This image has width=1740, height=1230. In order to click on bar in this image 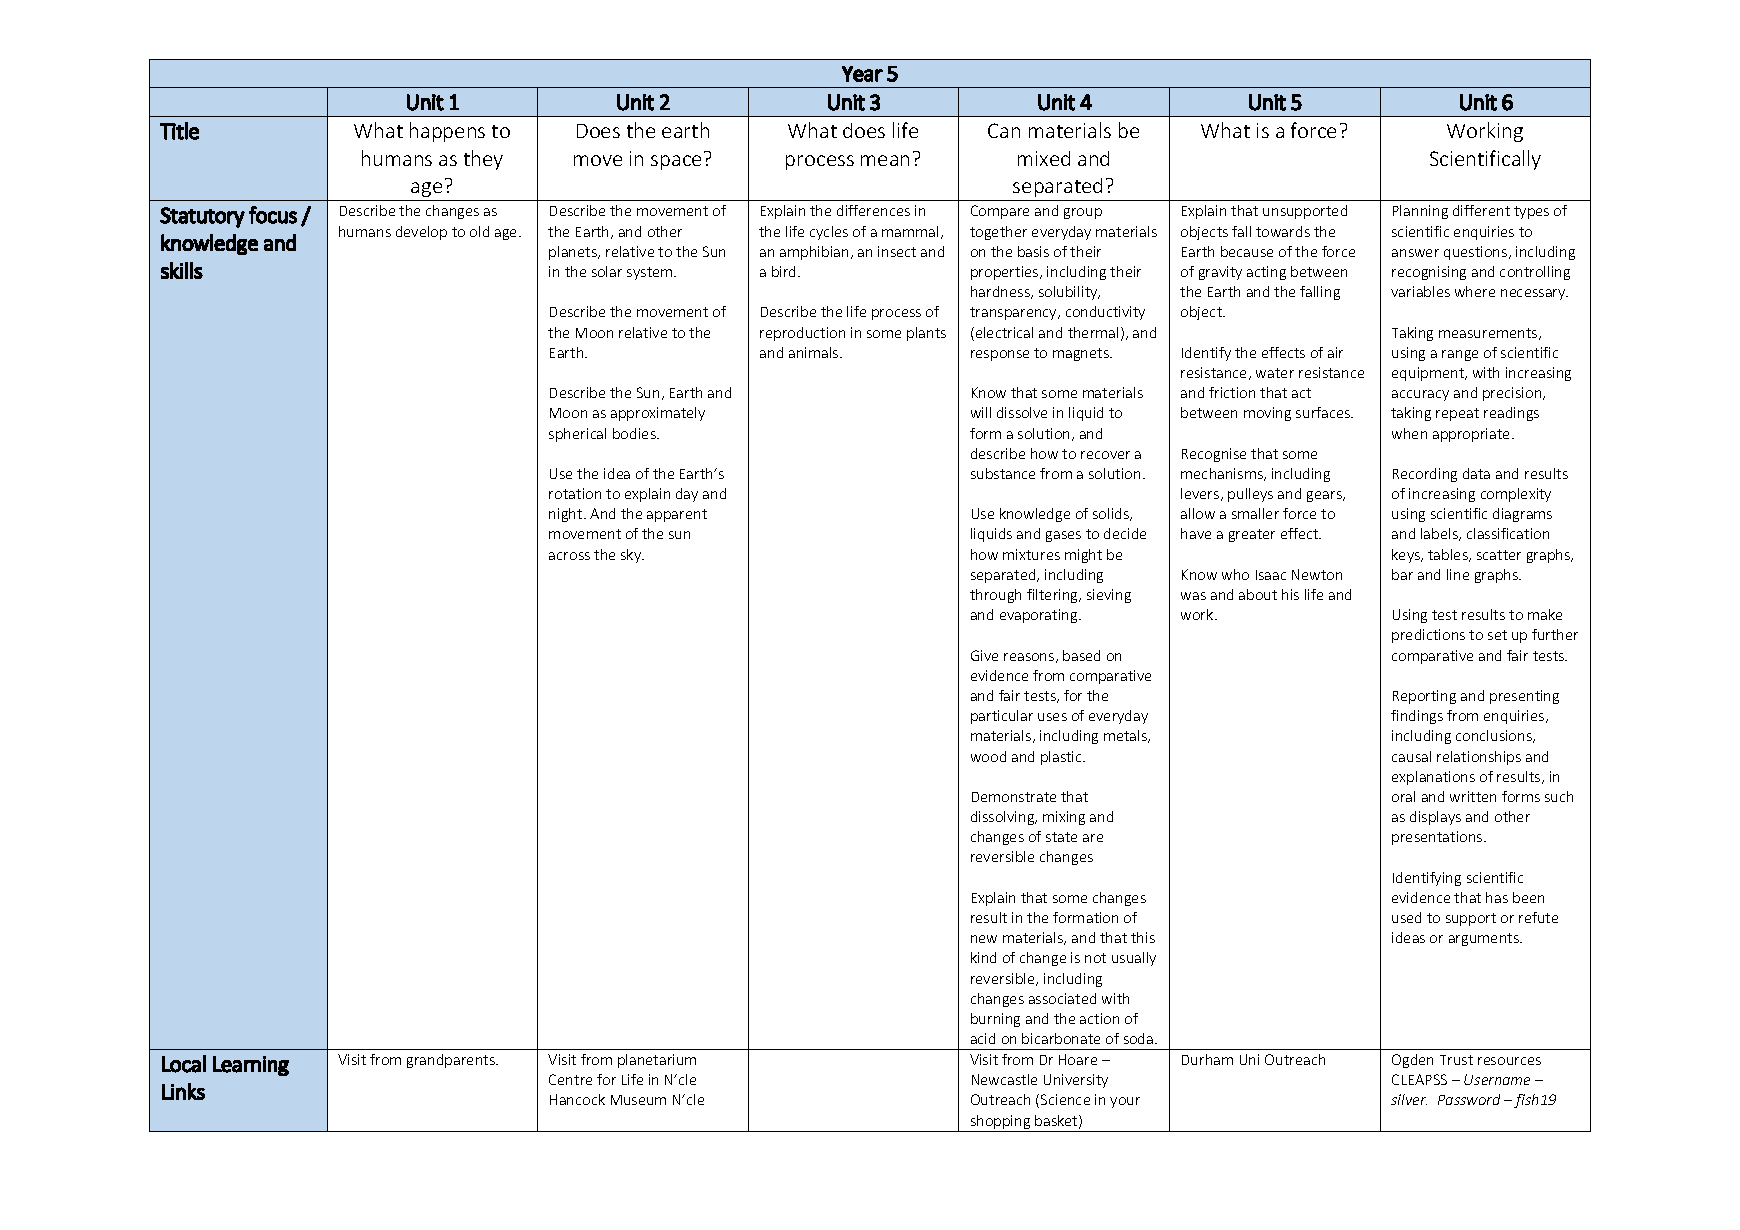, I will do `click(1402, 574)`.
